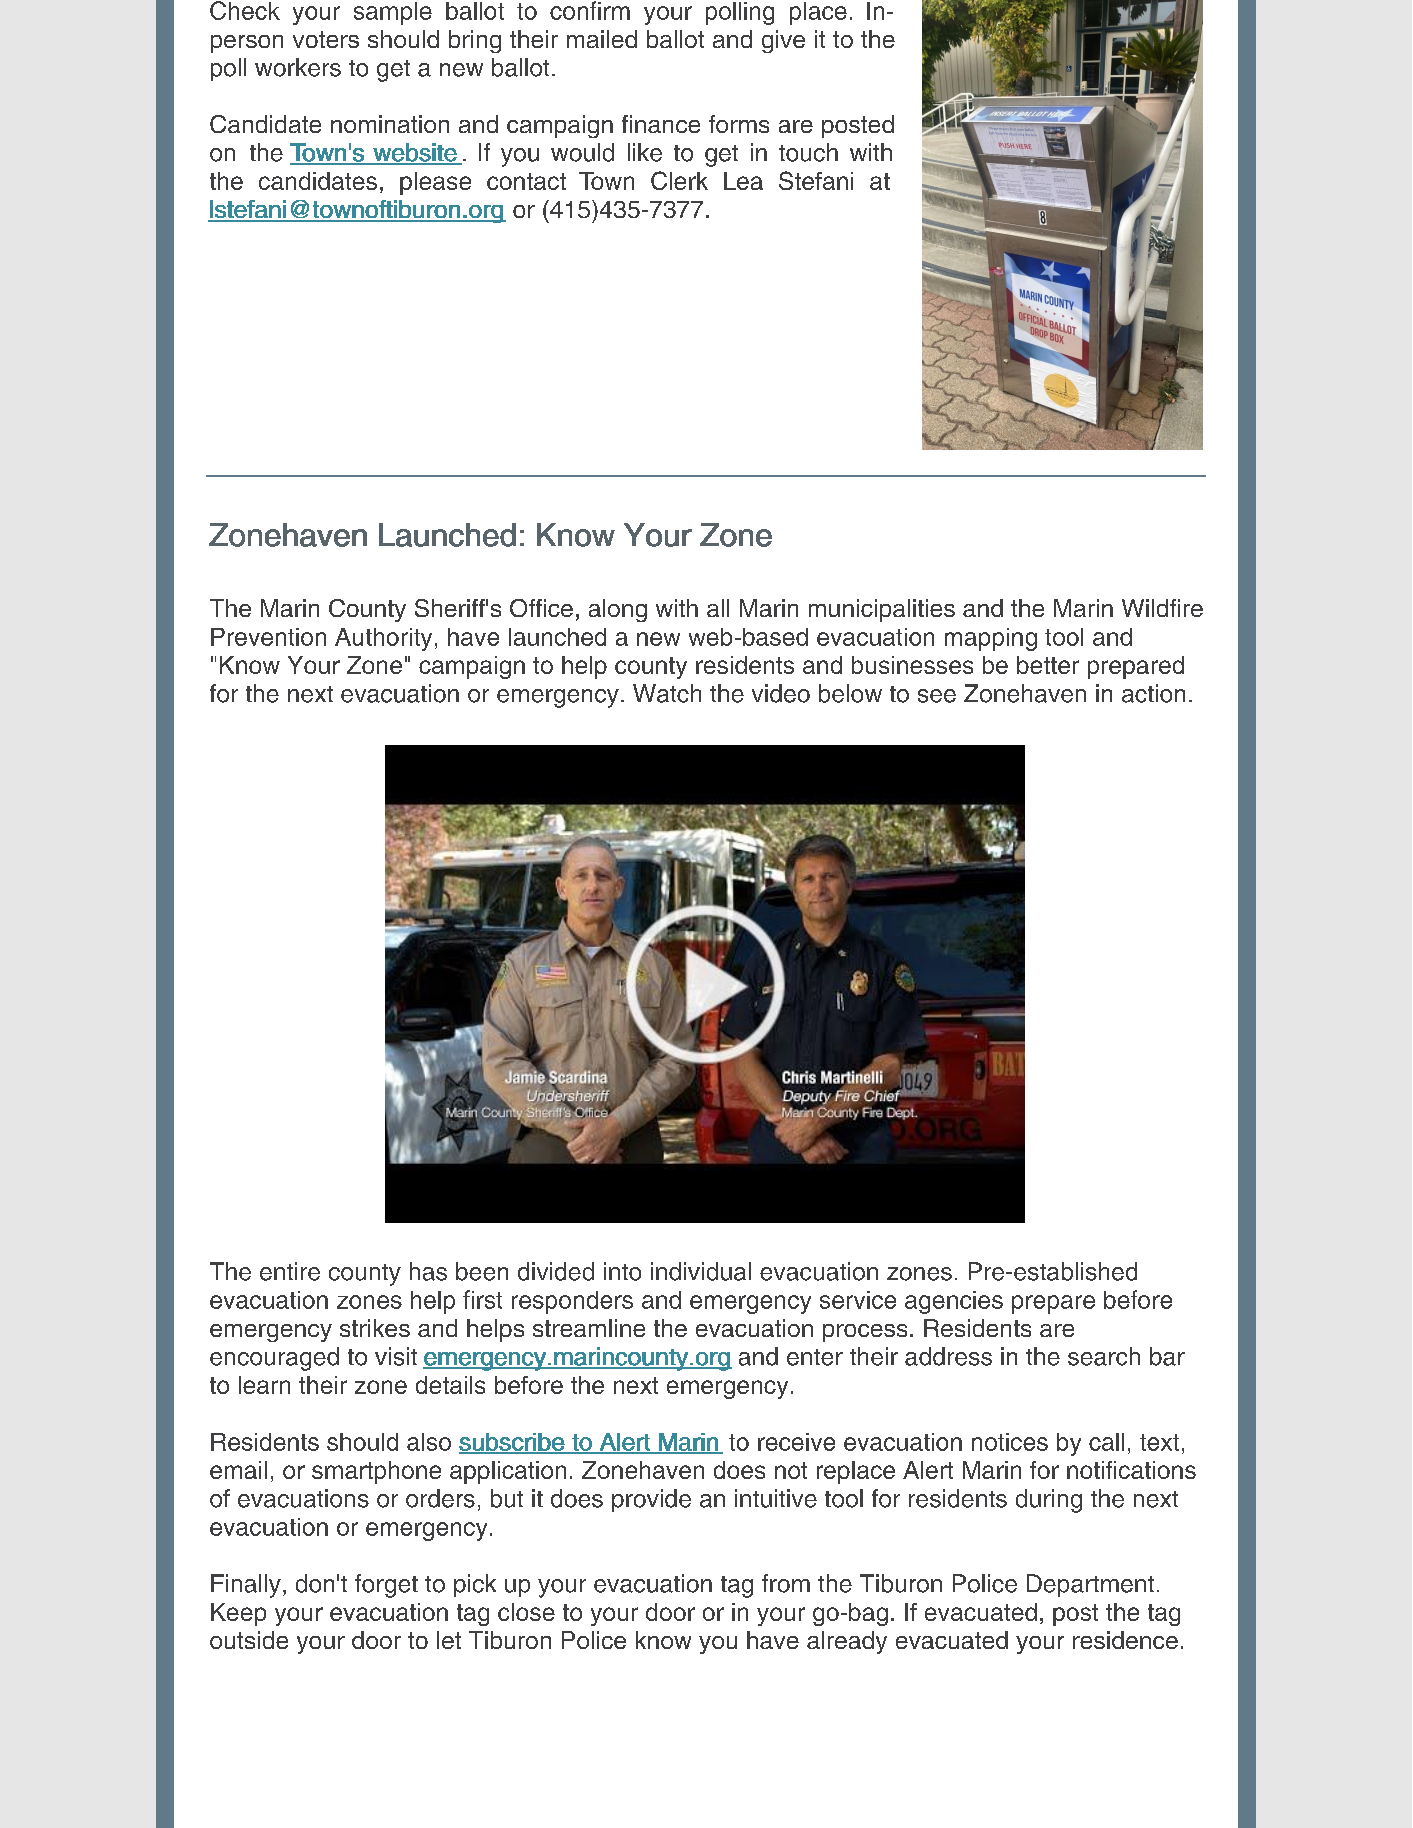 The width and height of the document is (1413, 1828). Describe the element at coordinates (386, 1586) in the document. I see `forget` at that location.
